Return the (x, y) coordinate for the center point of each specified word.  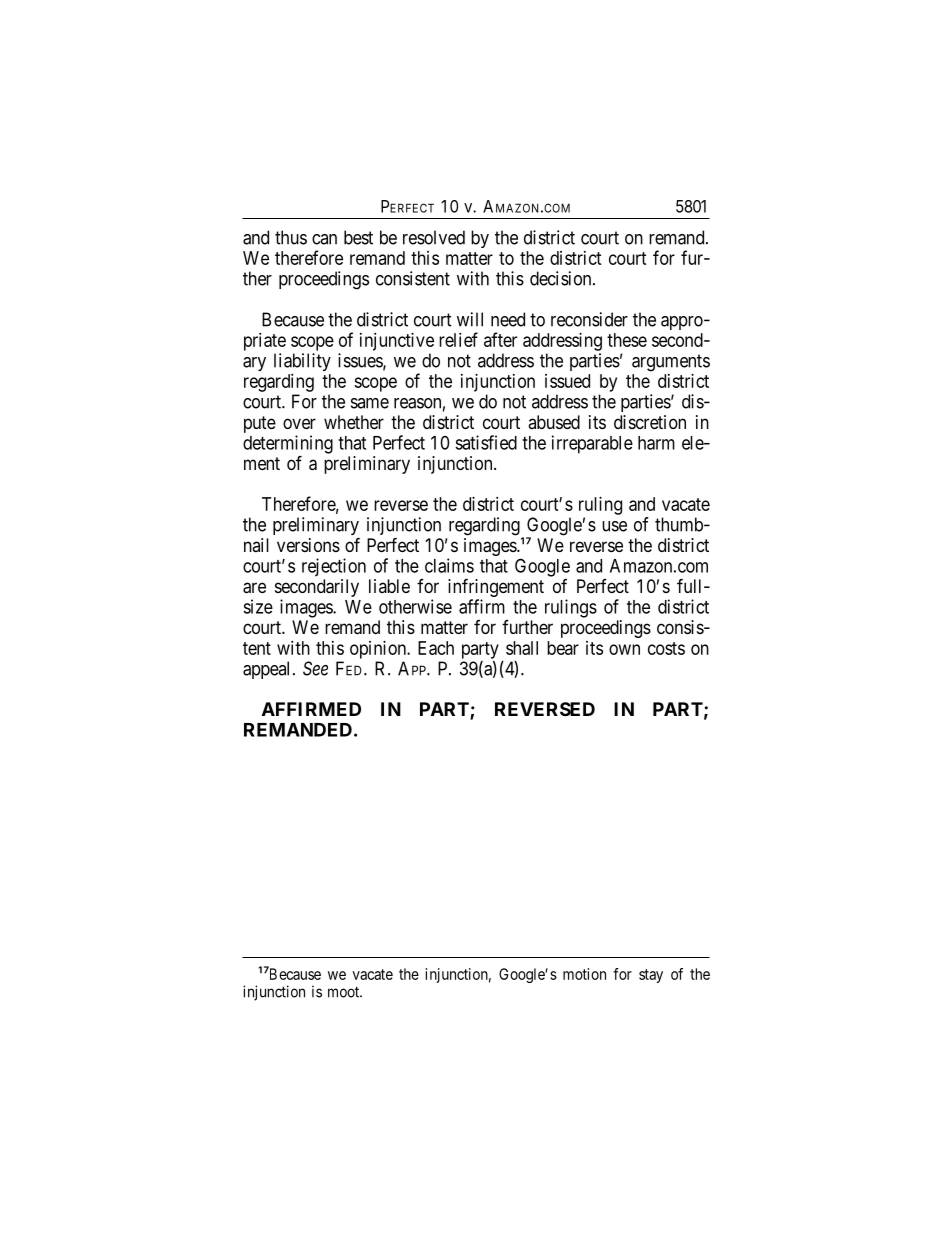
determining (288, 445)
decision (562, 278)
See (315, 668)
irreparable (592, 444)
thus (291, 237)
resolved (434, 237)
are (254, 588)
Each (436, 648)
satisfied (486, 442)
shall (522, 648)
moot (344, 992)
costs (666, 648)
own (624, 649)
